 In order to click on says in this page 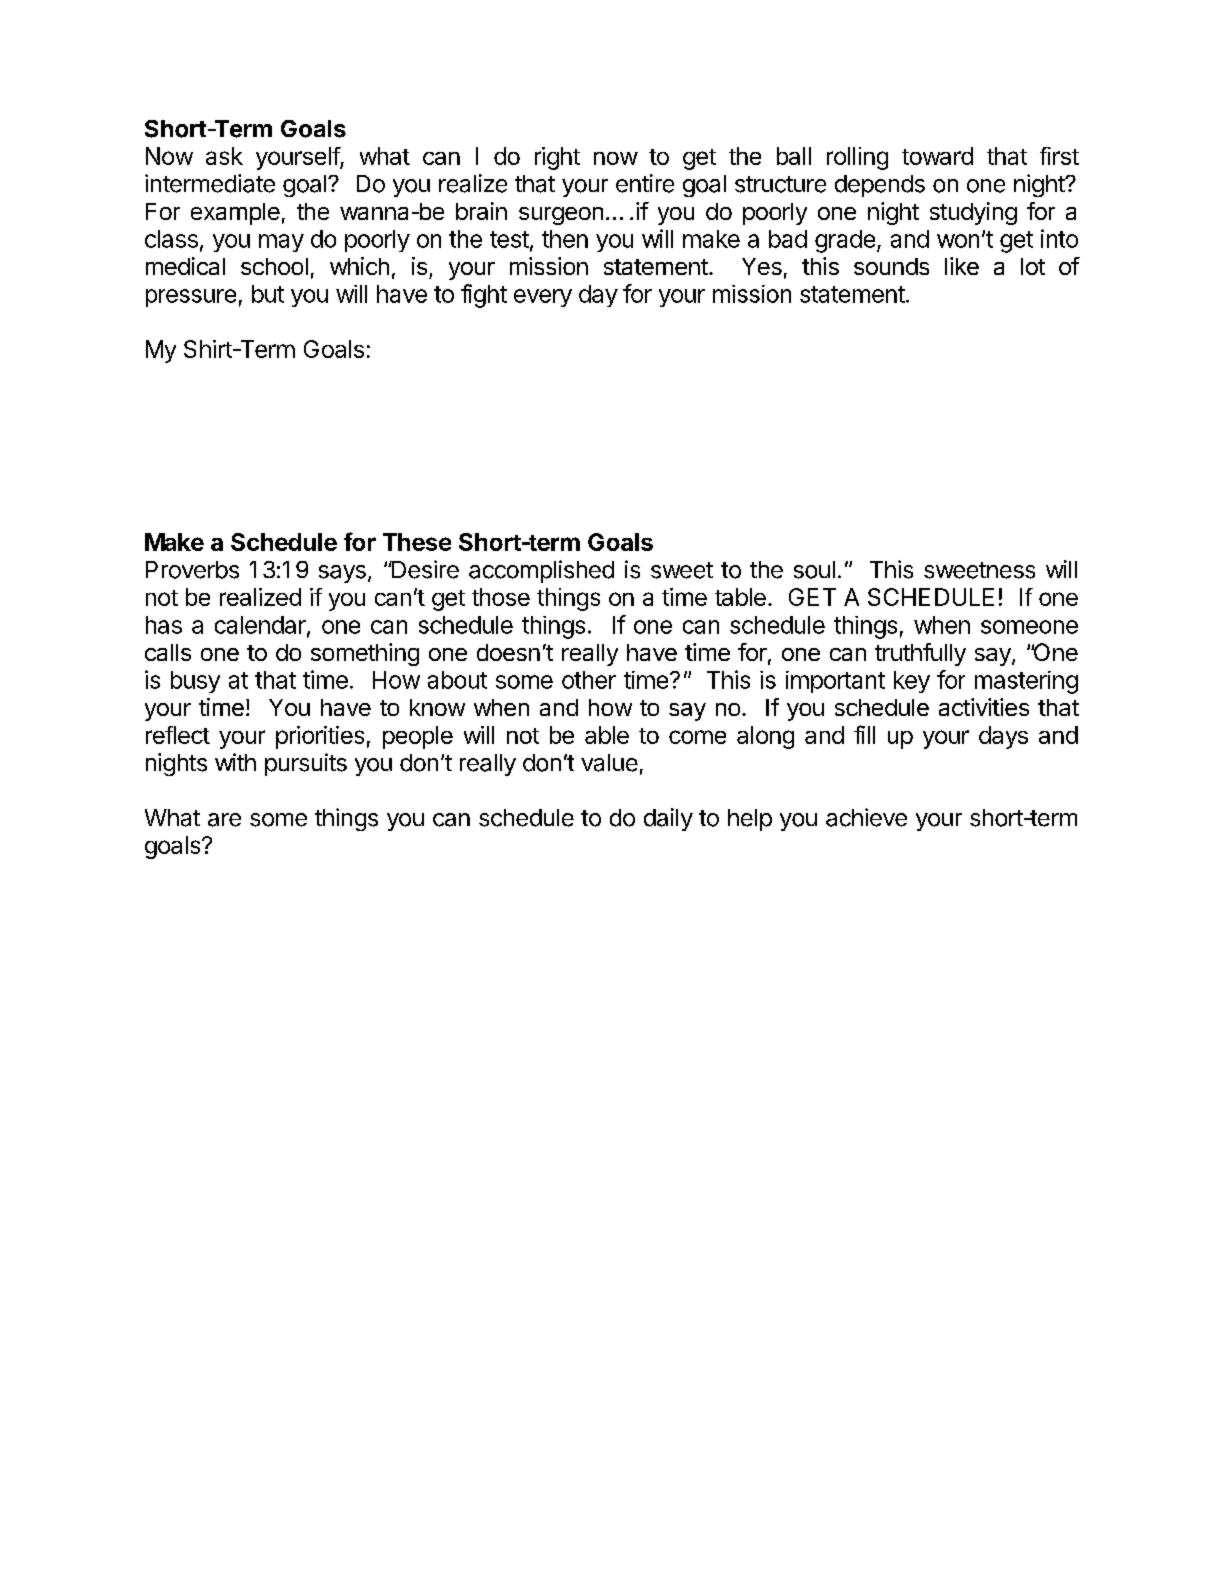, I will do `click(342, 574)`.
